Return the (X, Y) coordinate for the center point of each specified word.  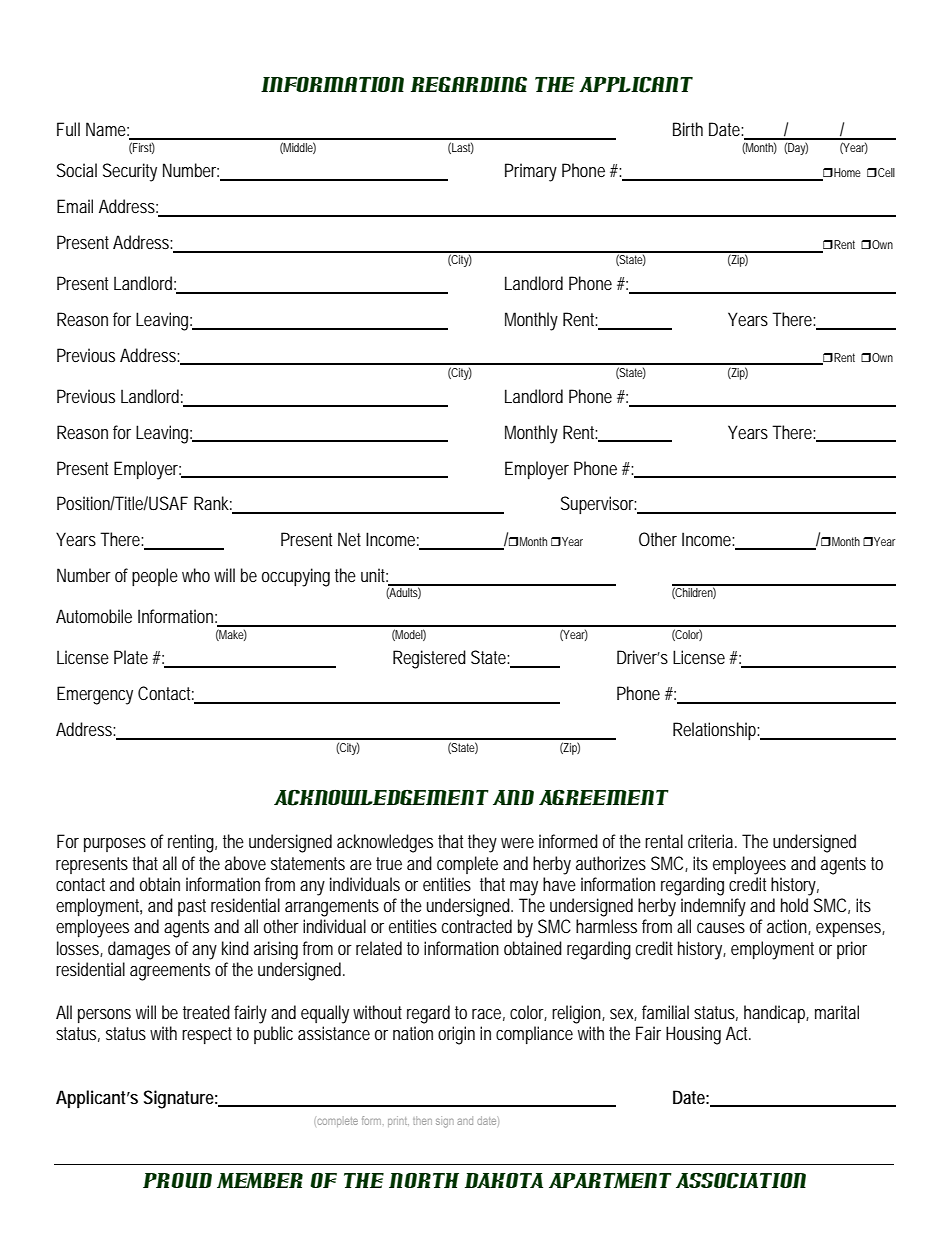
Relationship (717, 731)
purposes (115, 845)
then (422, 1120)
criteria (712, 841)
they (482, 843)
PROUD (177, 1180)
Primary (531, 172)
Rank (213, 504)
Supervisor (599, 505)
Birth (688, 129)
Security (130, 172)
